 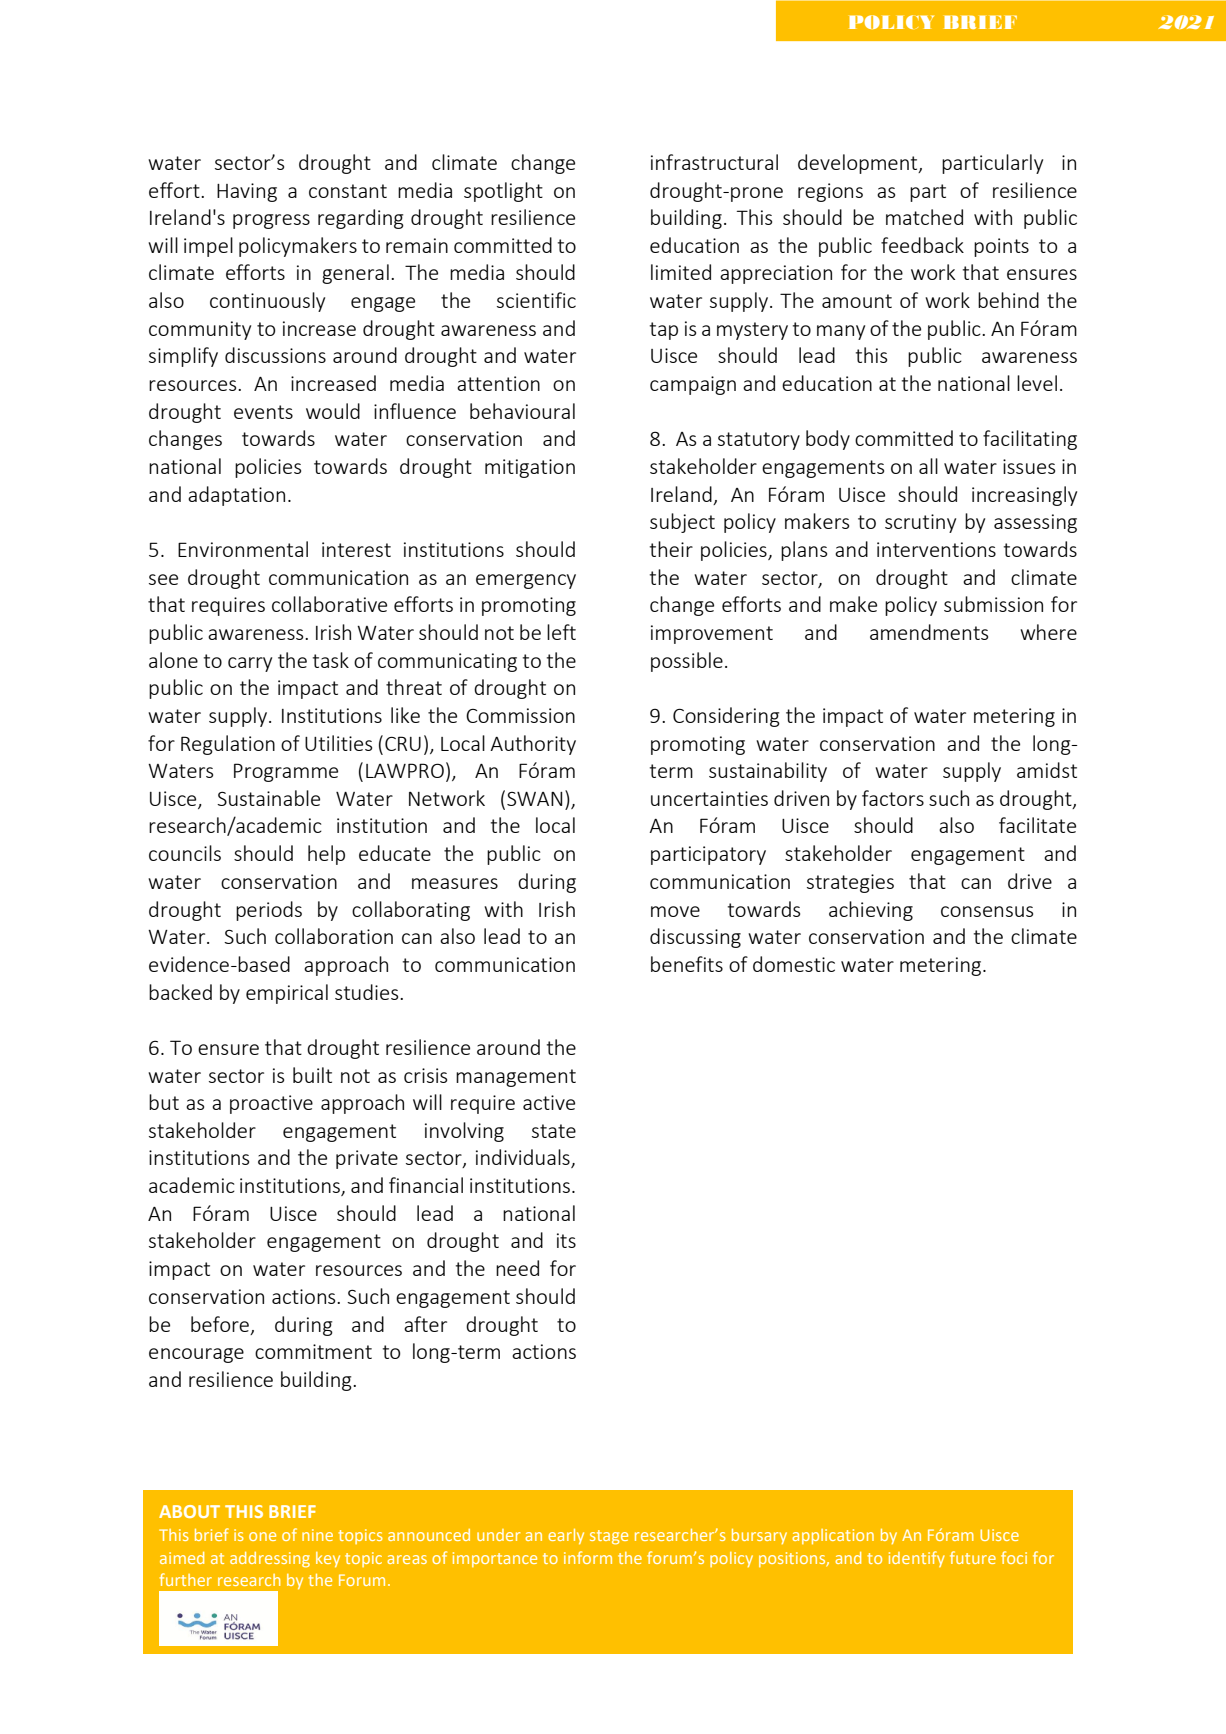 What do you see at coordinates (312, 1075) in the image?
I see `built` at bounding box center [312, 1075].
